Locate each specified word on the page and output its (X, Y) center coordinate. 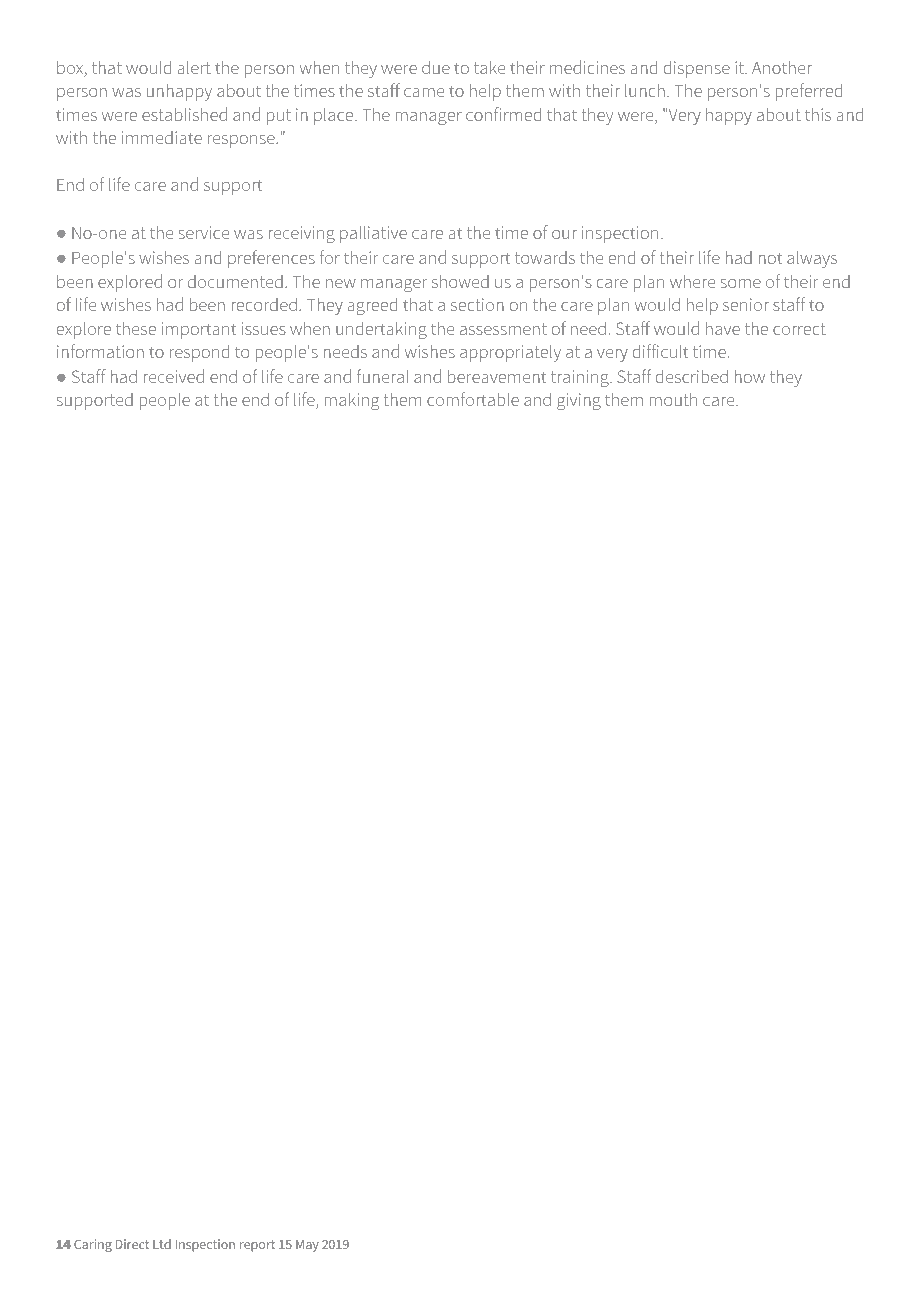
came (424, 92)
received (174, 376)
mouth (673, 399)
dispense (697, 69)
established (184, 114)
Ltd (162, 1244)
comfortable (473, 399)
